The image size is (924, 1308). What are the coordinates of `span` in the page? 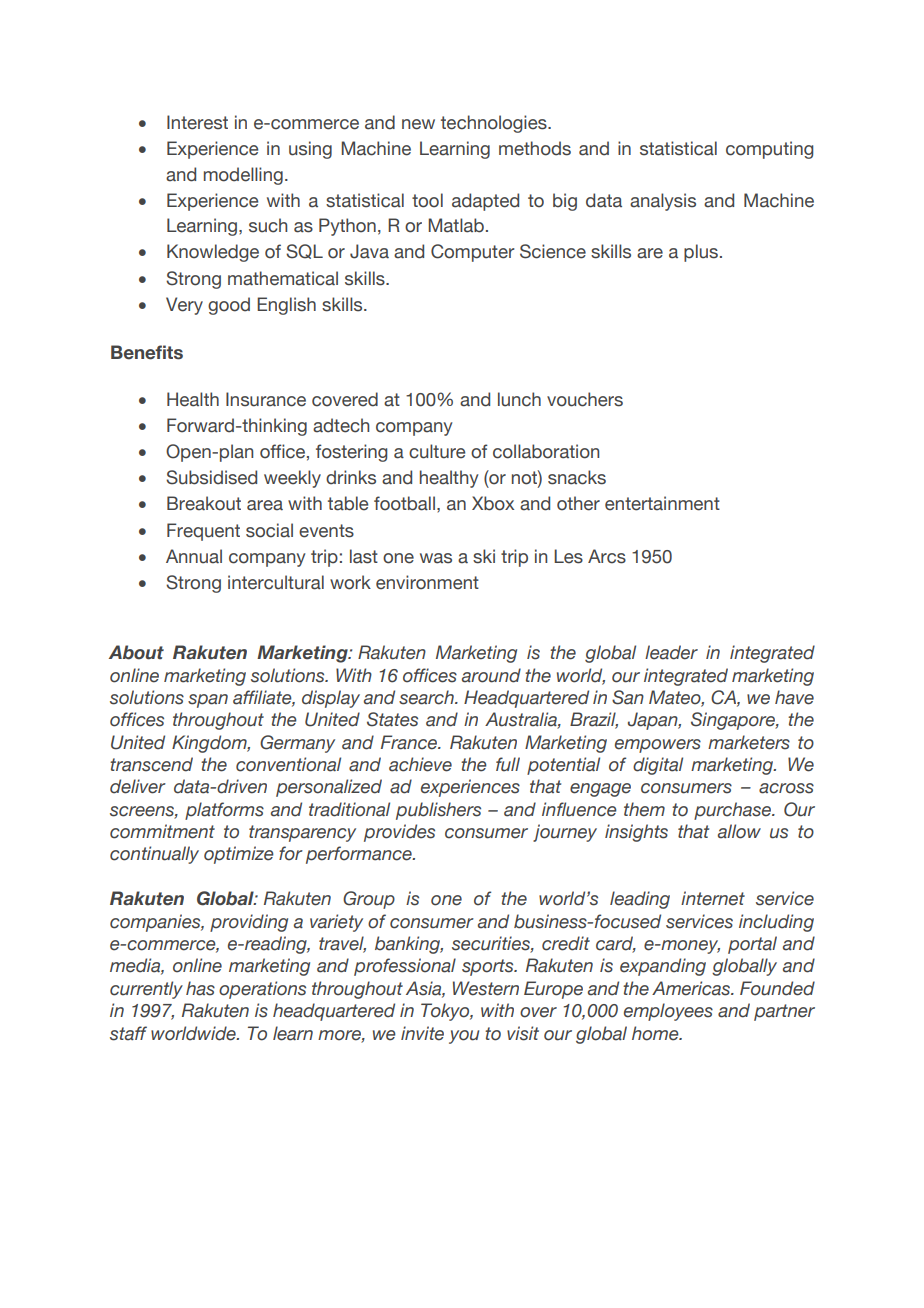 It's located at (208, 701).
